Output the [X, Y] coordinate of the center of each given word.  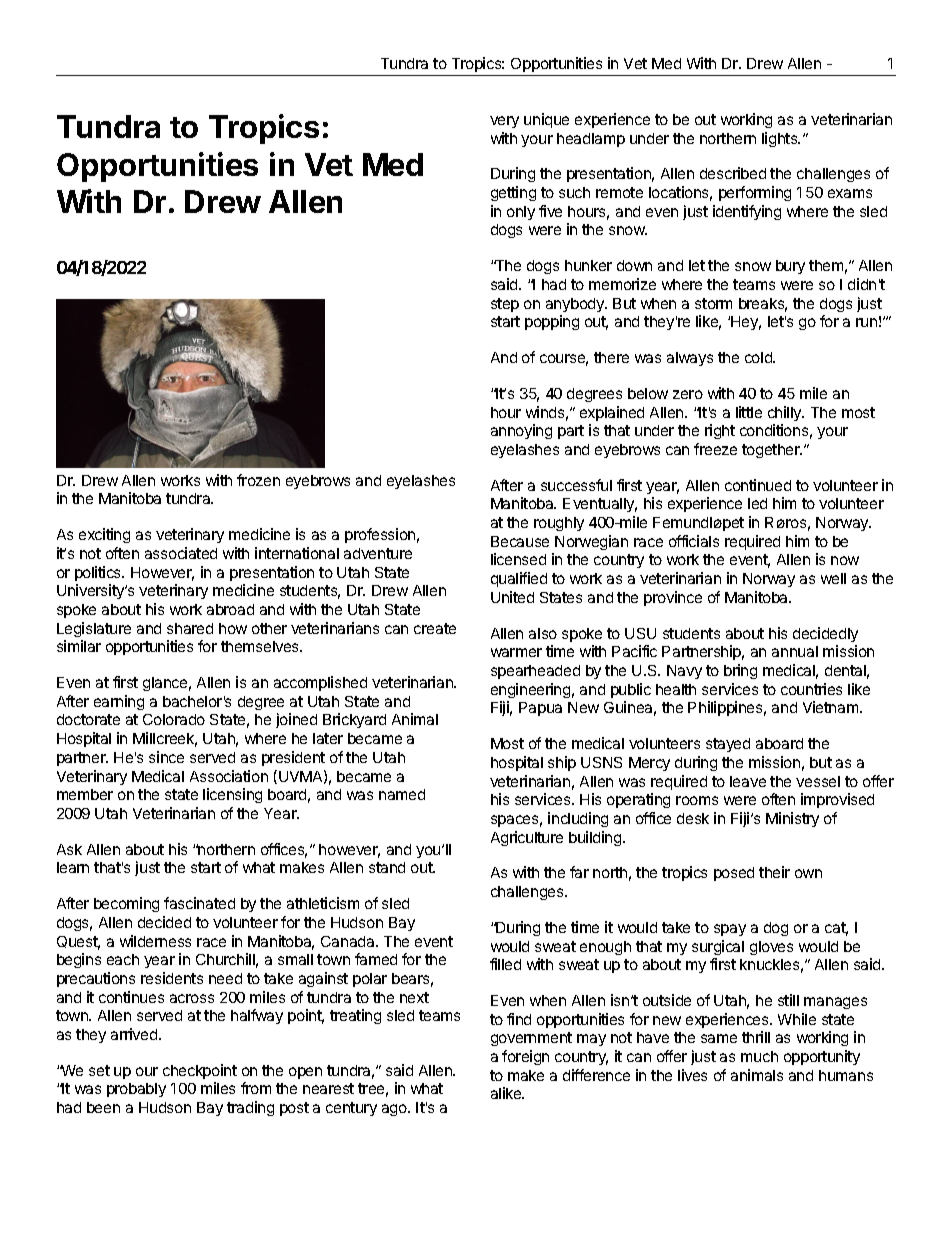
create [435, 628]
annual [795, 651]
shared [190, 628]
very [504, 122]
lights [781, 139]
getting [513, 193]
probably [136, 1090]
